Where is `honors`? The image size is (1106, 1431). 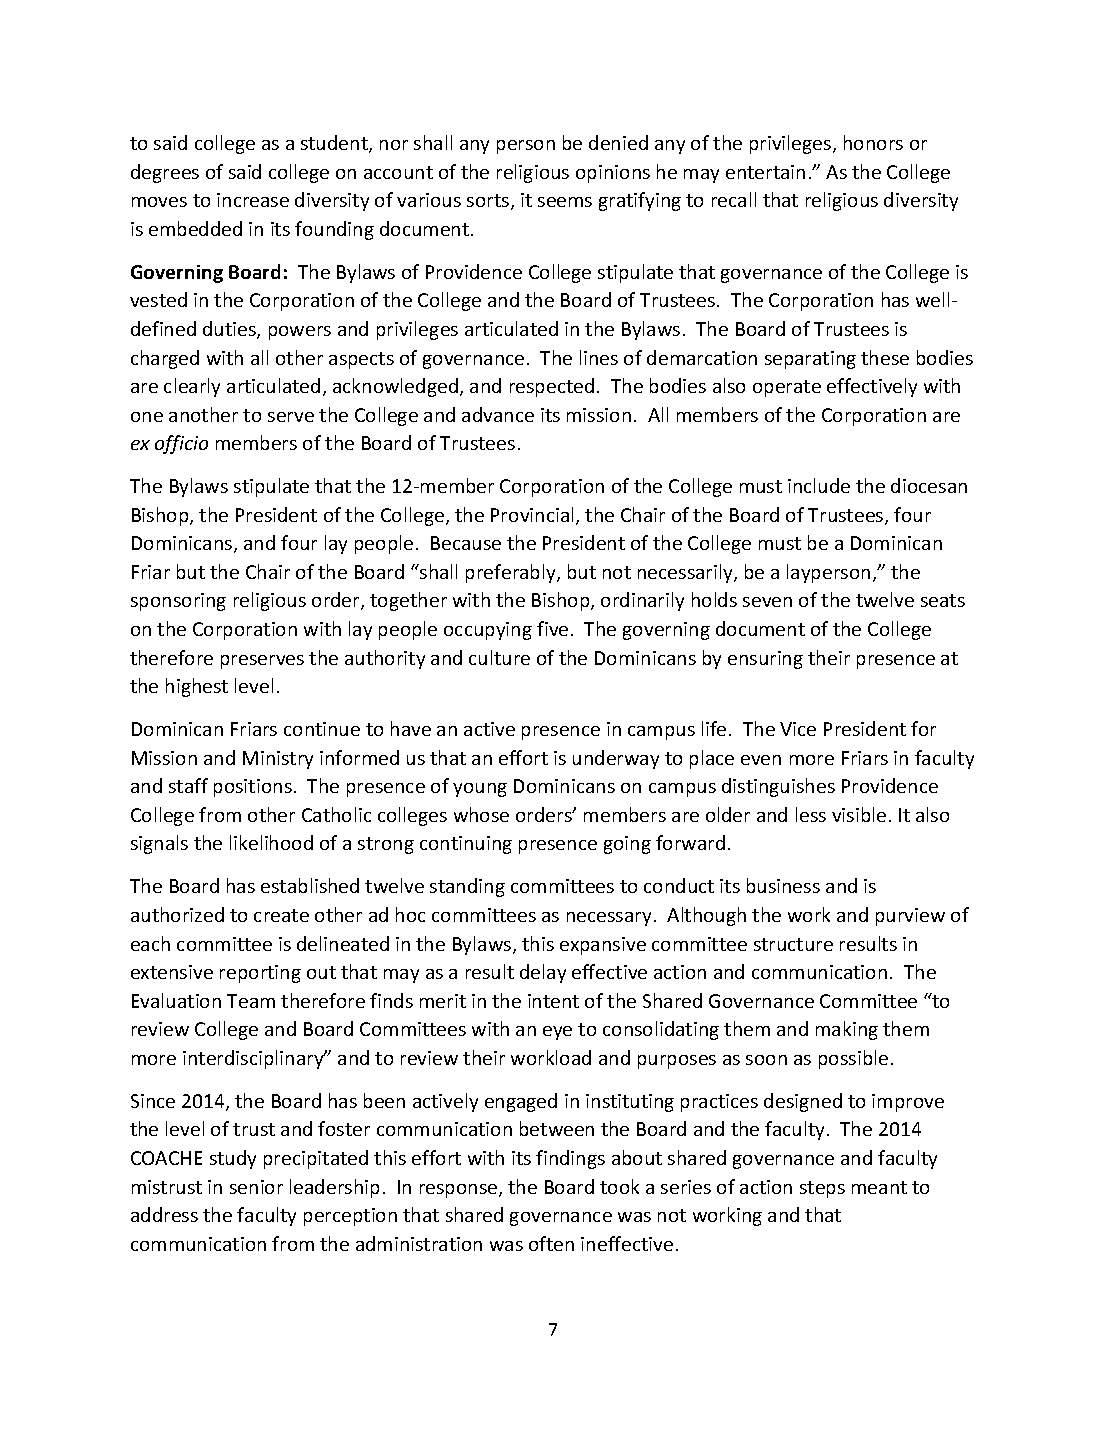
honors is located at coordinates (873, 142).
